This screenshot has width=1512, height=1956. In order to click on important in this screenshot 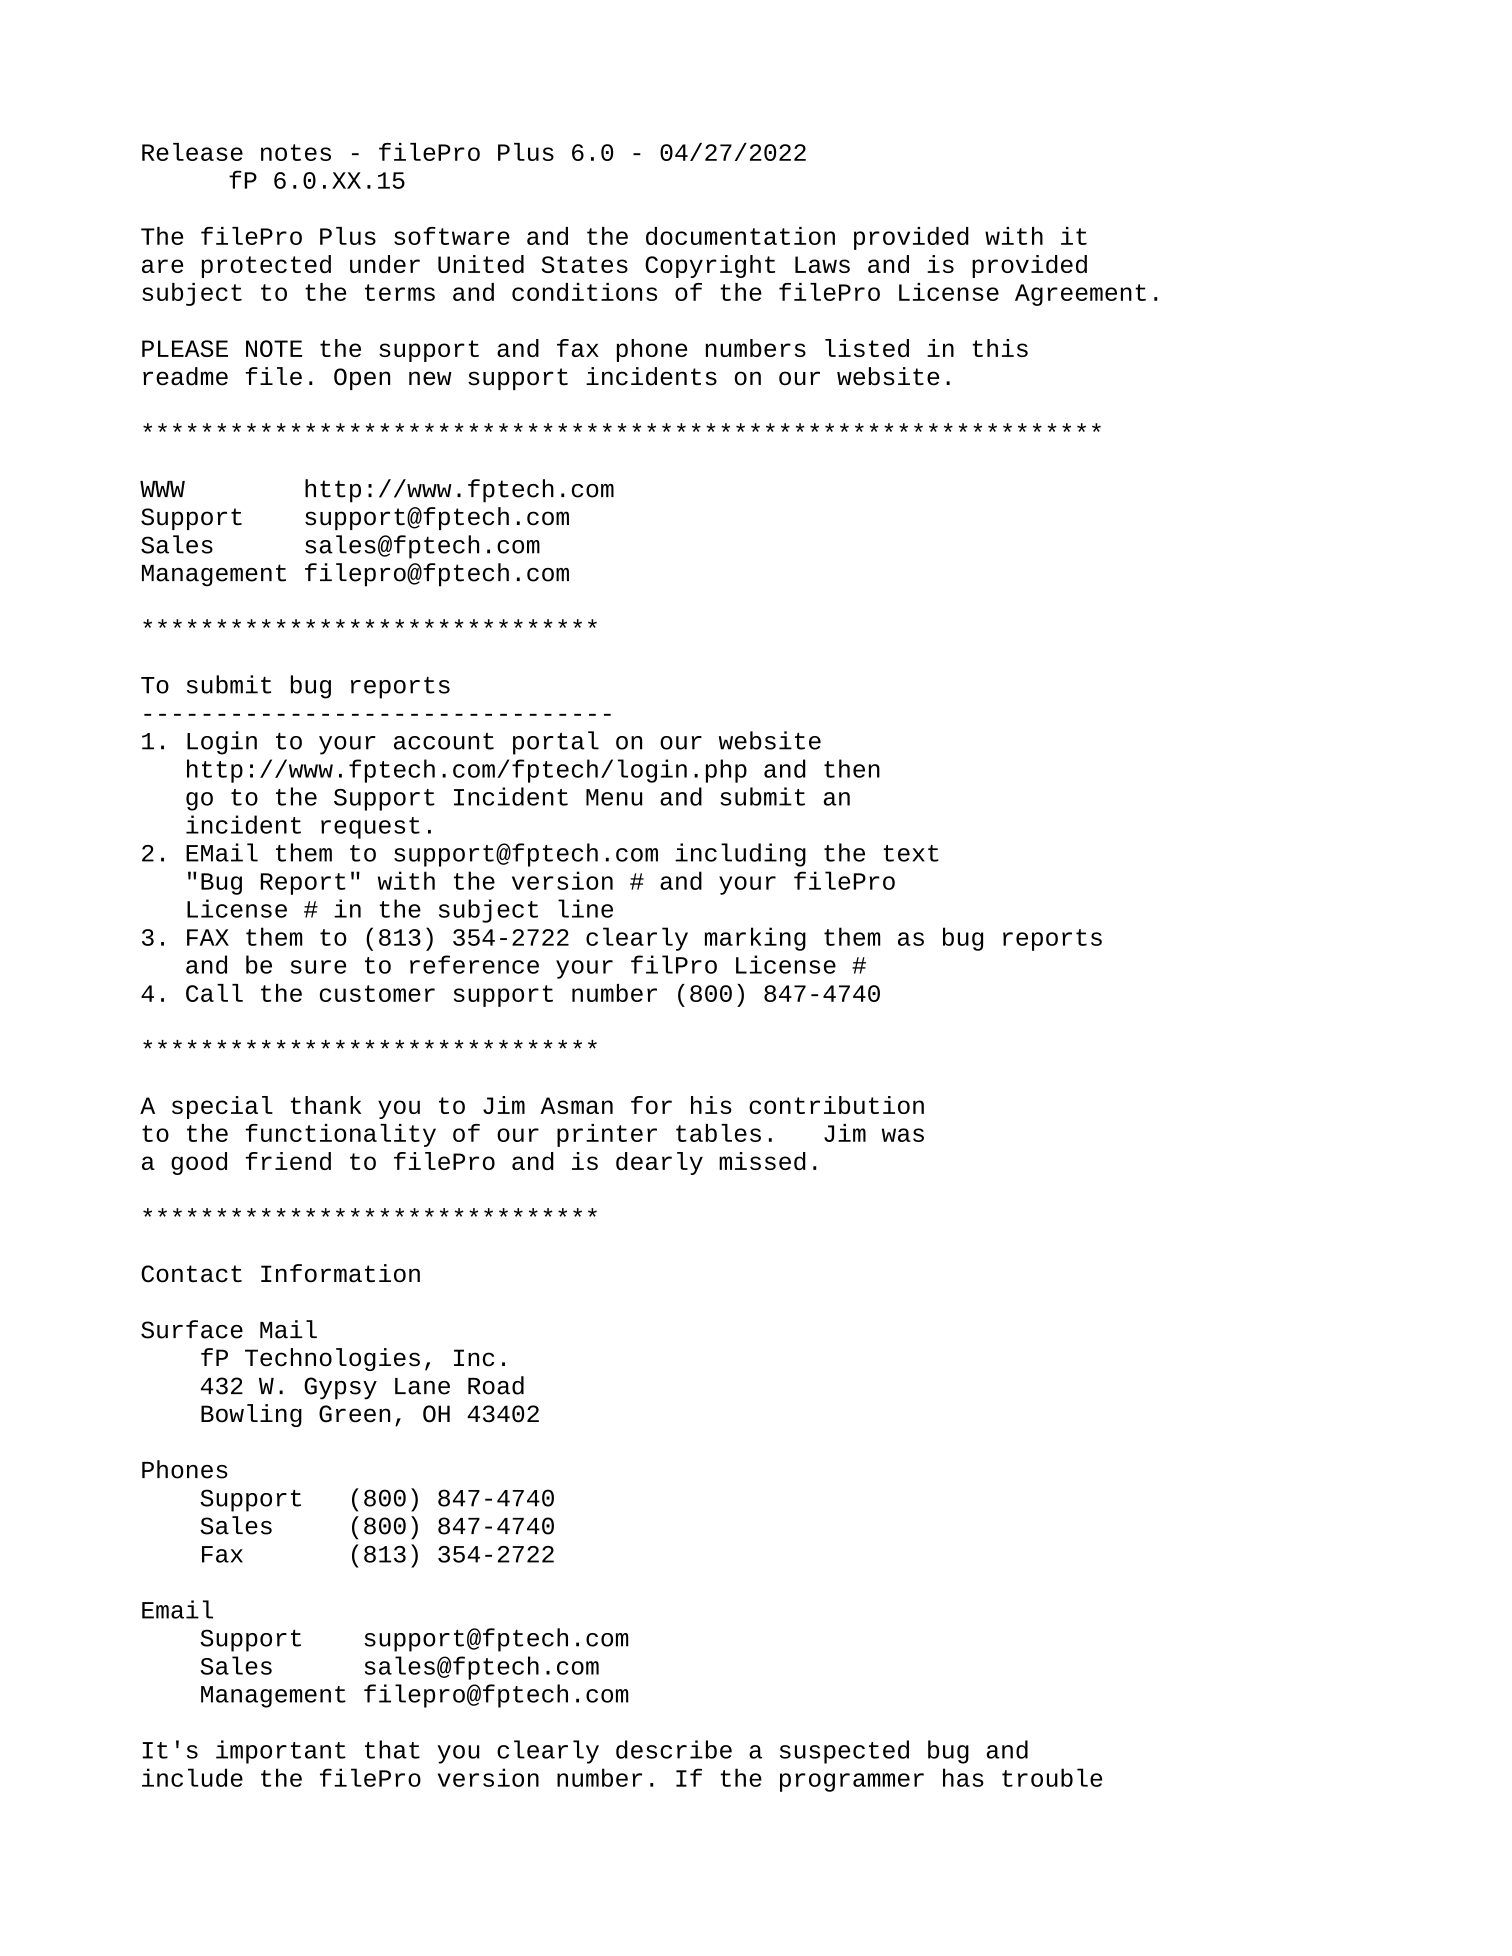, I will do `click(281, 1752)`.
